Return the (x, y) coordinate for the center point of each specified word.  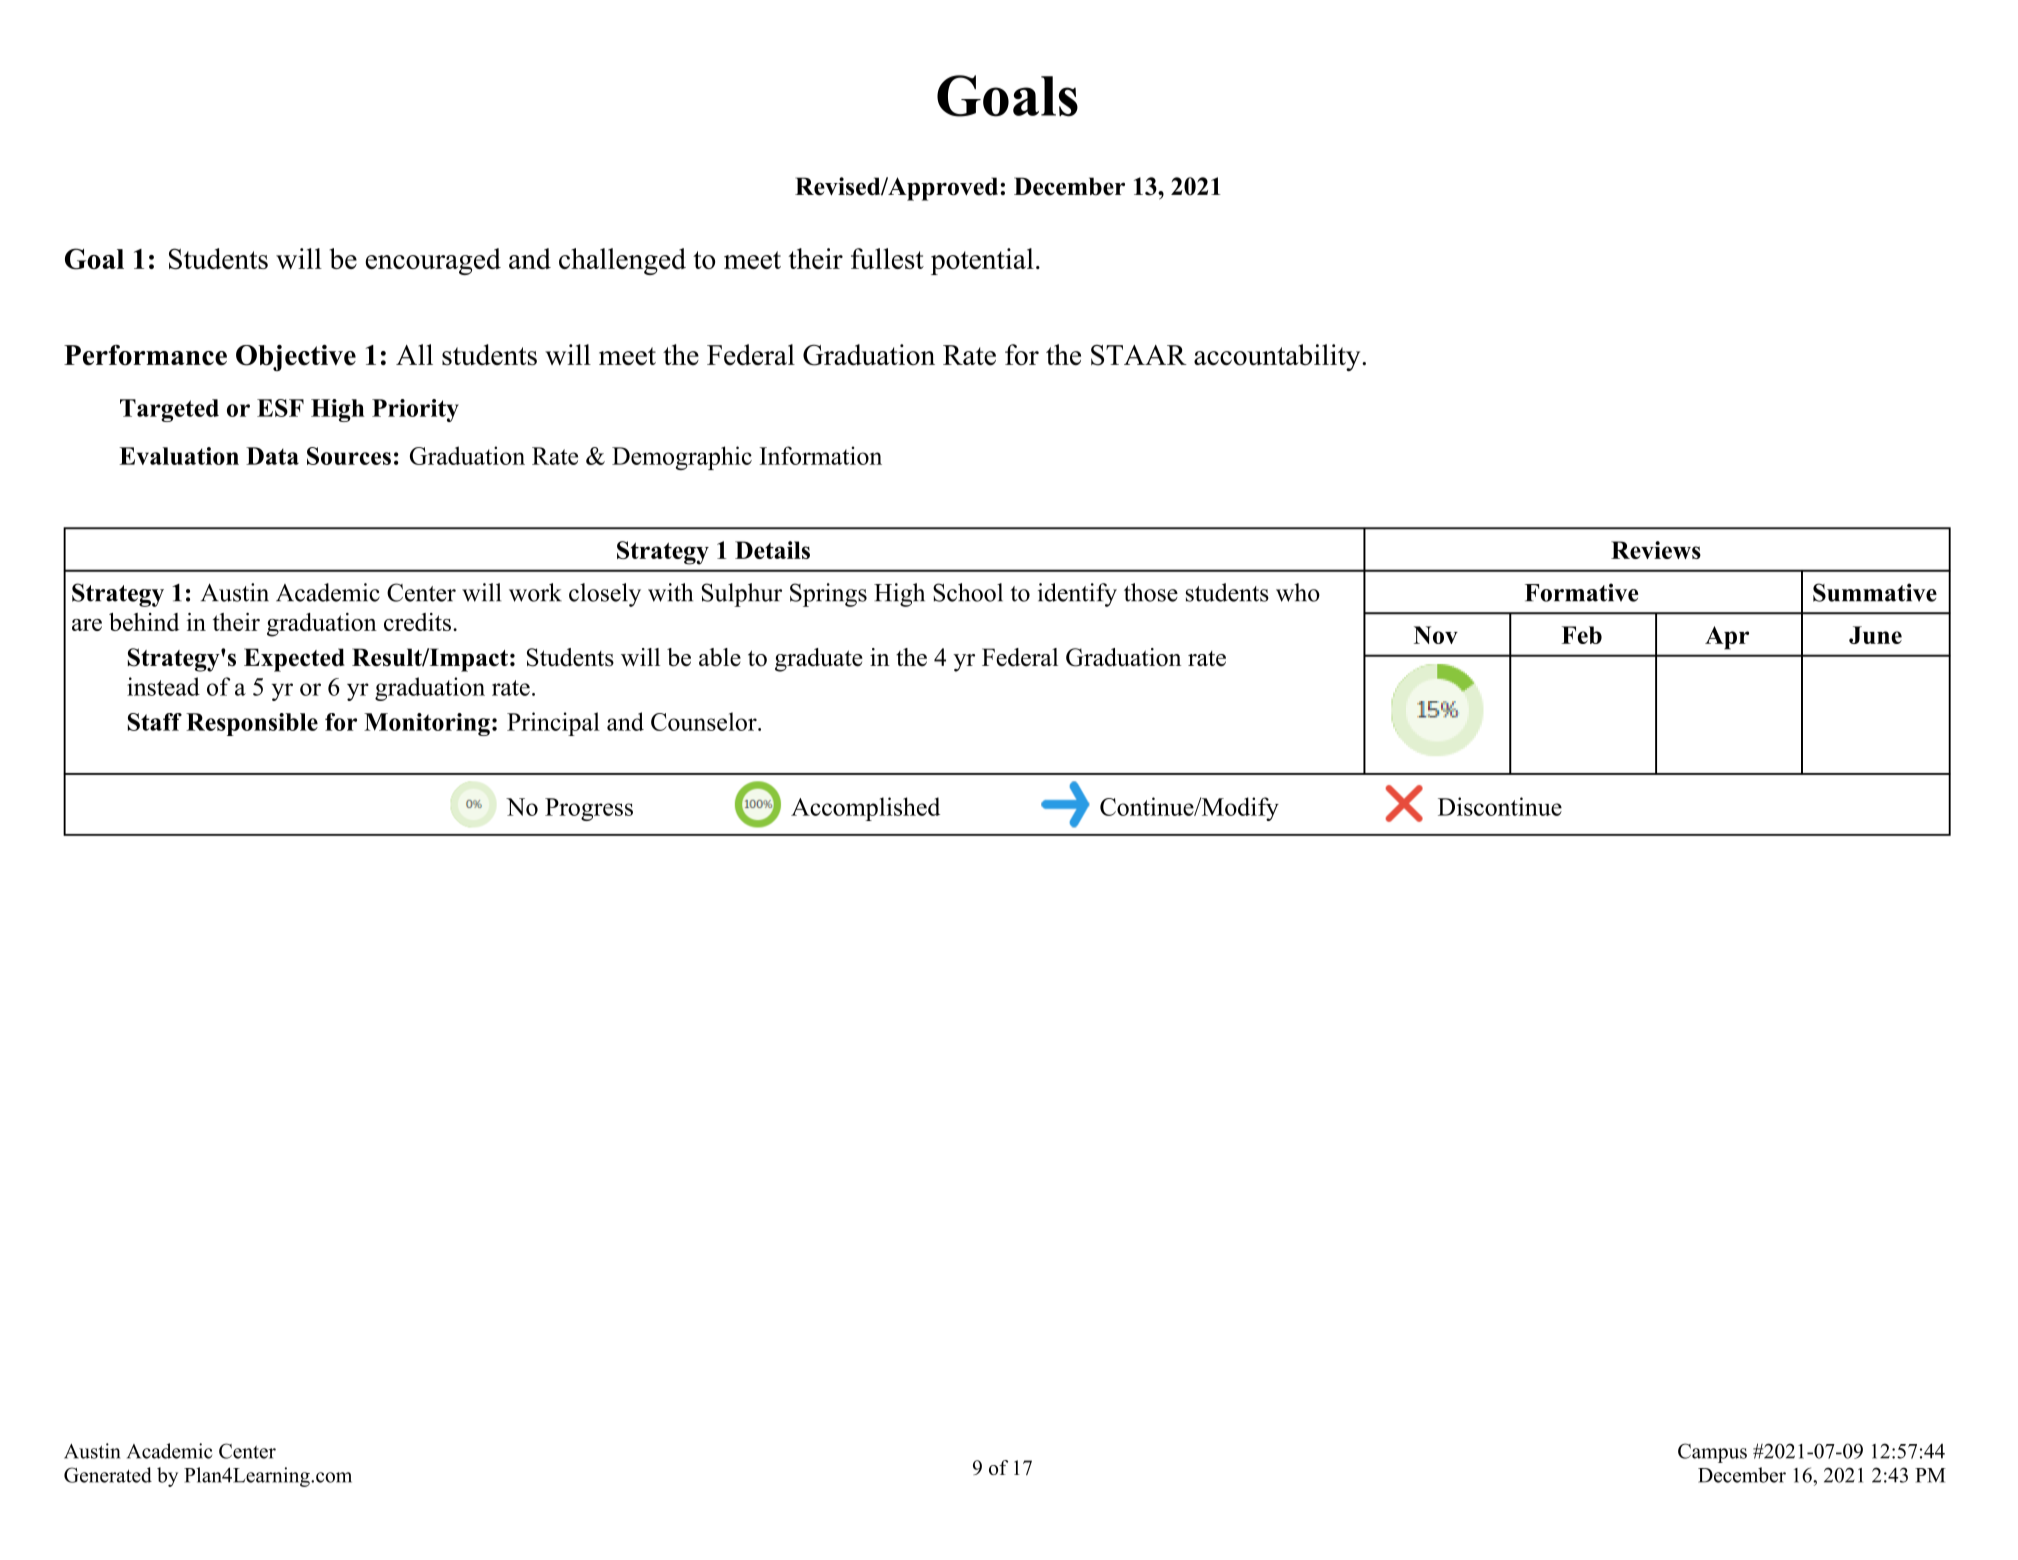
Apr (1727, 638)
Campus (1712, 1453)
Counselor (705, 721)
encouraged (433, 261)
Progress (589, 809)
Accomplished (865, 809)
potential (982, 261)
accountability (1278, 357)
